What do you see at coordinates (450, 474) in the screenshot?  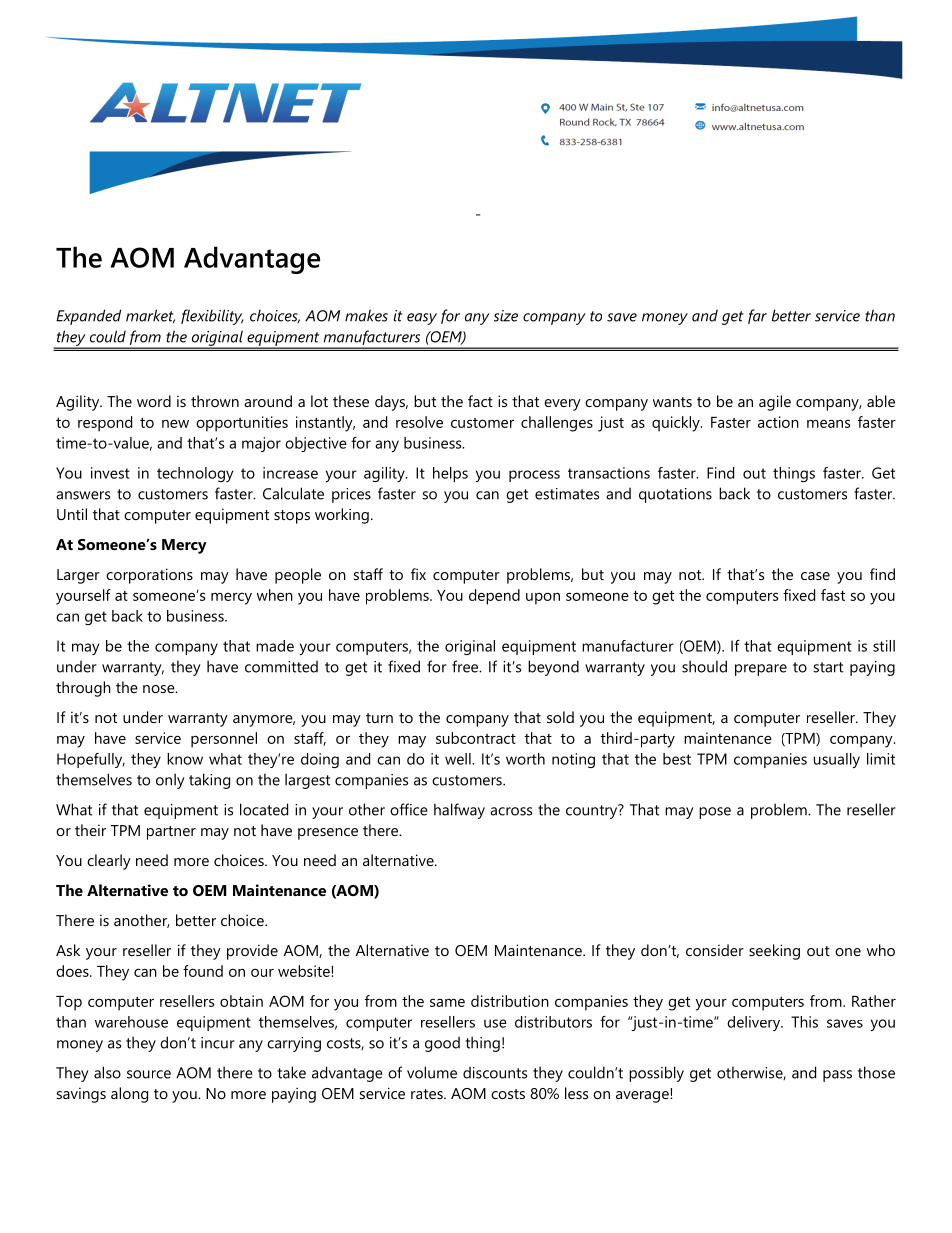 I see `helps` at bounding box center [450, 474].
